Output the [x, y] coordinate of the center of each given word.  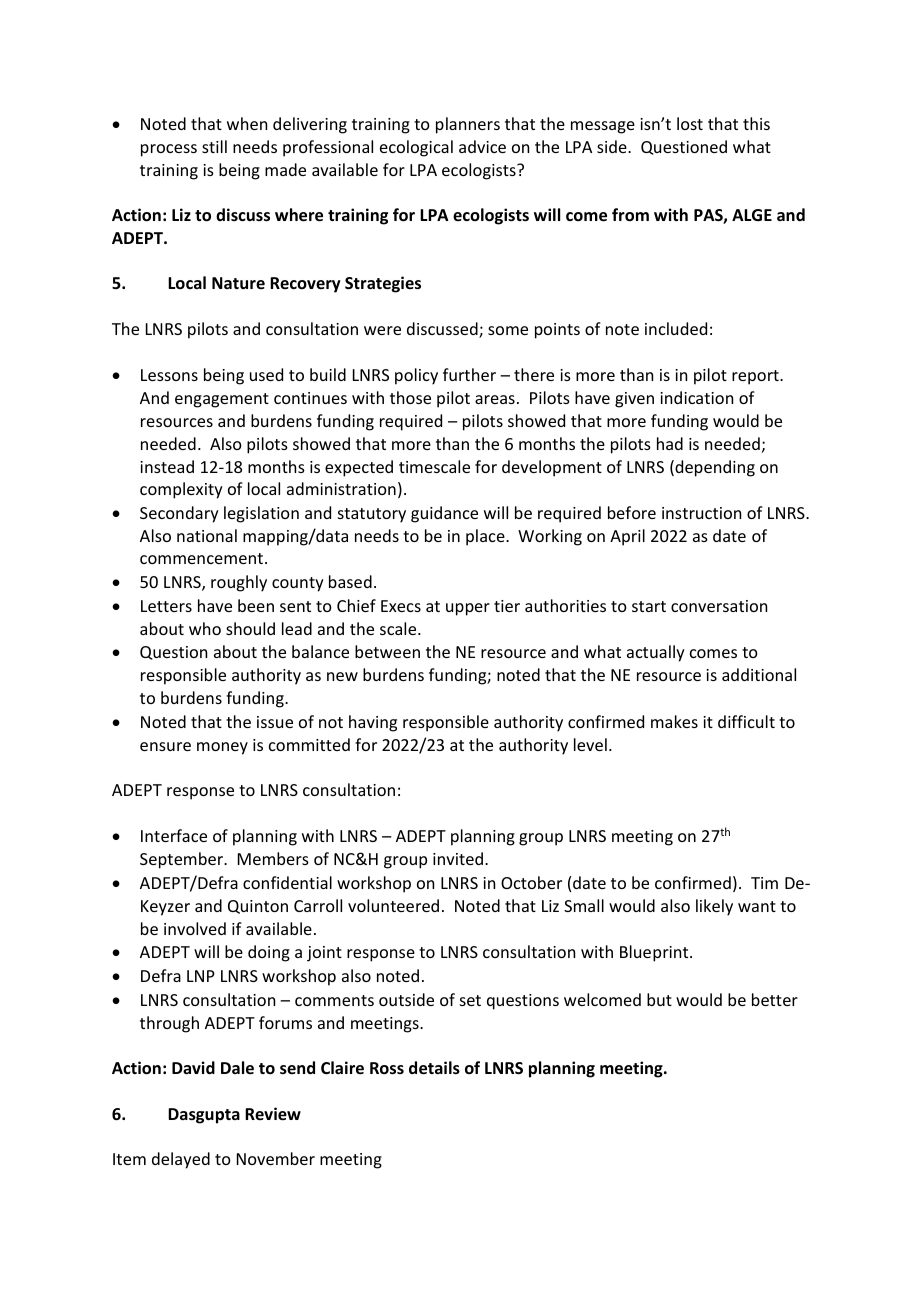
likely [714, 907]
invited [458, 858]
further [469, 374]
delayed [181, 1160]
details [434, 1068]
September [183, 860]
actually [656, 653]
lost [690, 123]
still [214, 146]
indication [696, 397]
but [659, 999]
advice [482, 146]
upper [468, 609]
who [205, 628]
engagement [222, 400]
